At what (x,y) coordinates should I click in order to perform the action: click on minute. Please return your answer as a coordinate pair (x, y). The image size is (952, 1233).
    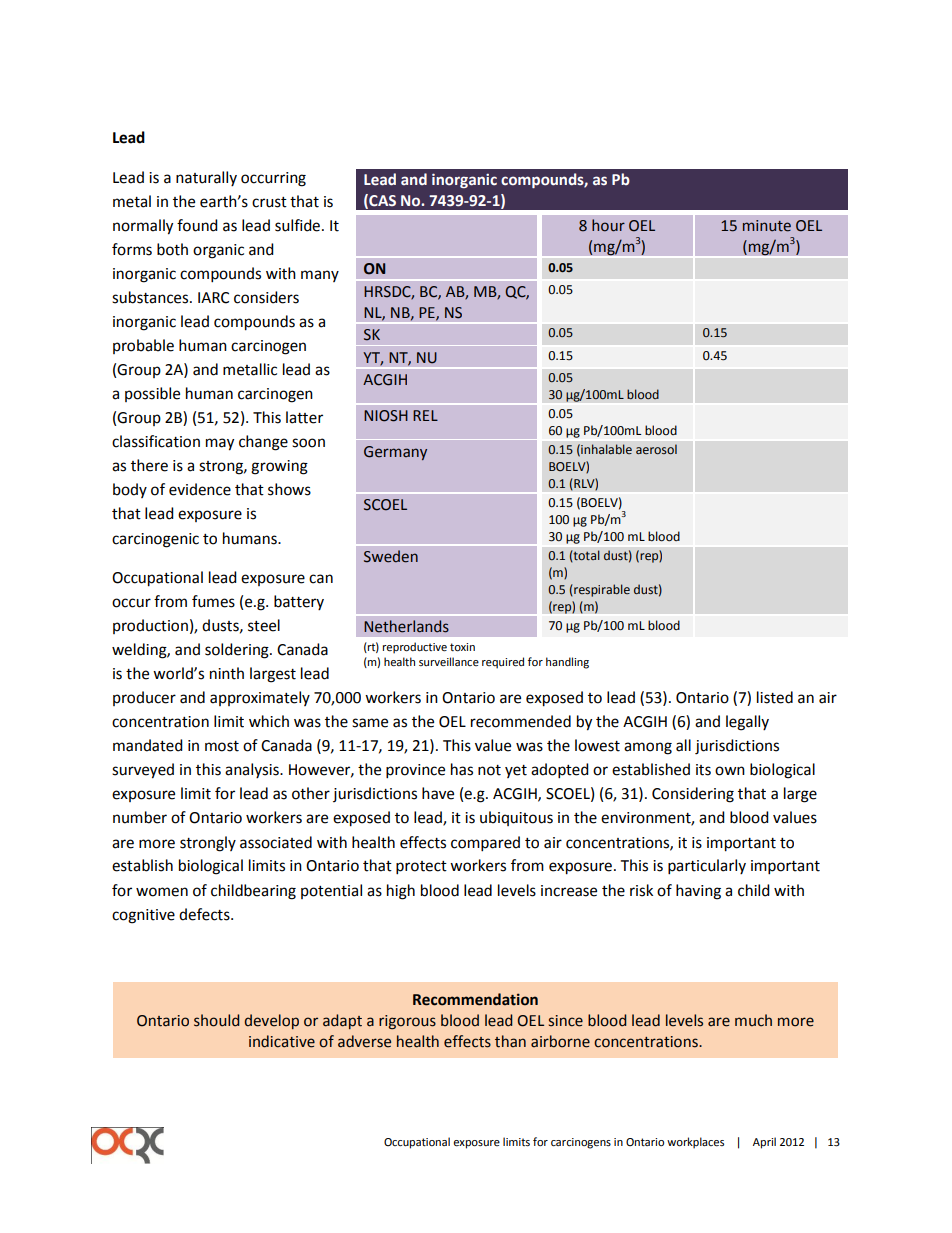
    Looking at the image, I should click on (767, 226).
